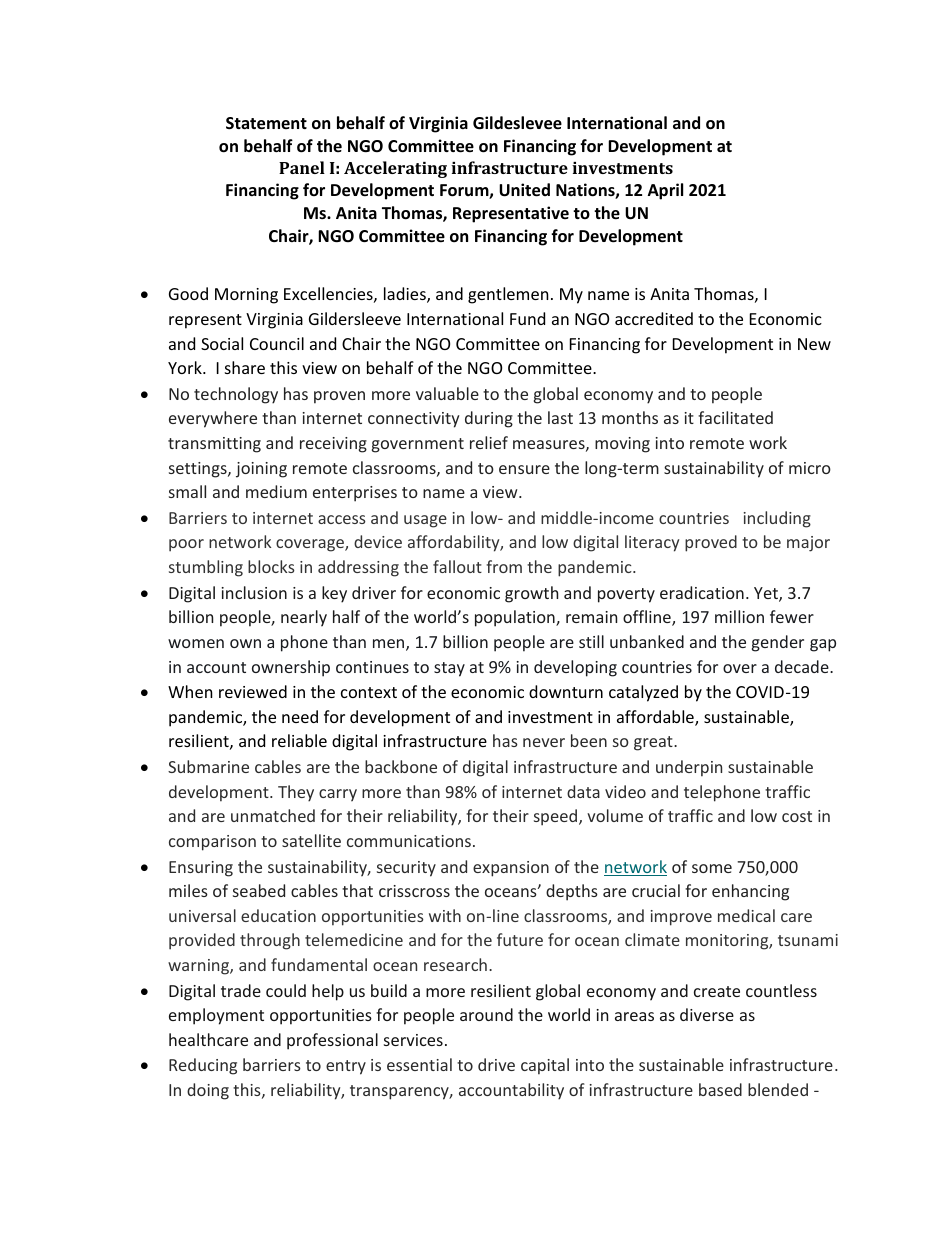 The width and height of the document is (952, 1233). What do you see at coordinates (545, 1066) in the document?
I see `capital` at bounding box center [545, 1066].
